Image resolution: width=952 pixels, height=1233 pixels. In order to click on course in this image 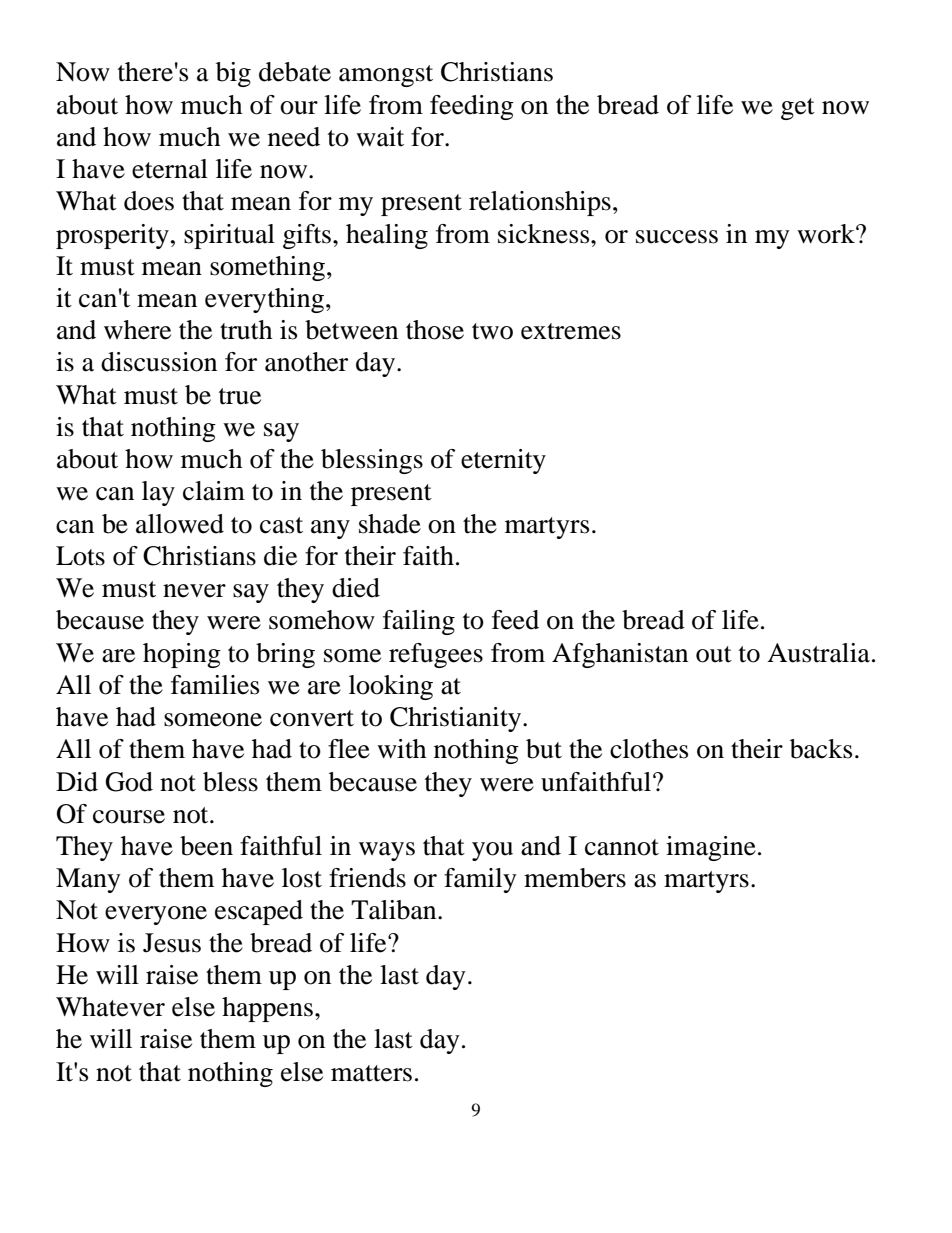, I will do `click(129, 817)`.
